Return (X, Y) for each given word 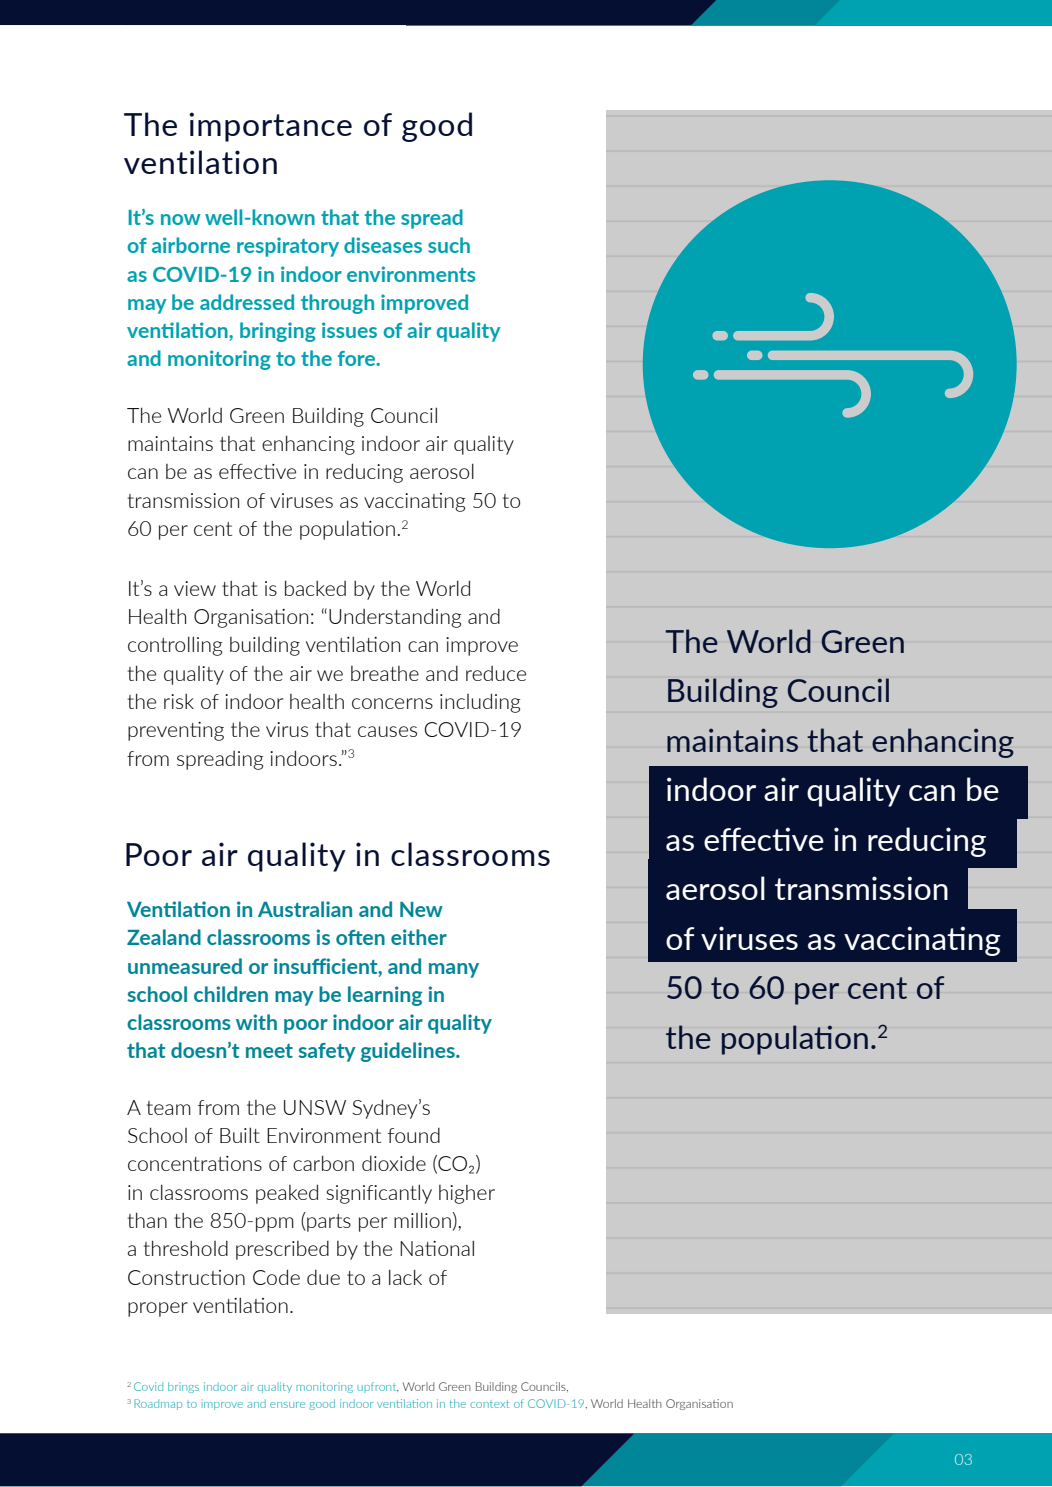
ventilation (200, 162)
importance (270, 127)
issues (349, 330)
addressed (247, 302)
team (169, 1108)
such (449, 245)
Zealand (164, 937)
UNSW (315, 1107)
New (421, 909)
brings (183, 1387)
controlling (175, 646)
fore (358, 358)
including (480, 703)
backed (315, 588)
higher (467, 1194)
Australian (305, 909)
